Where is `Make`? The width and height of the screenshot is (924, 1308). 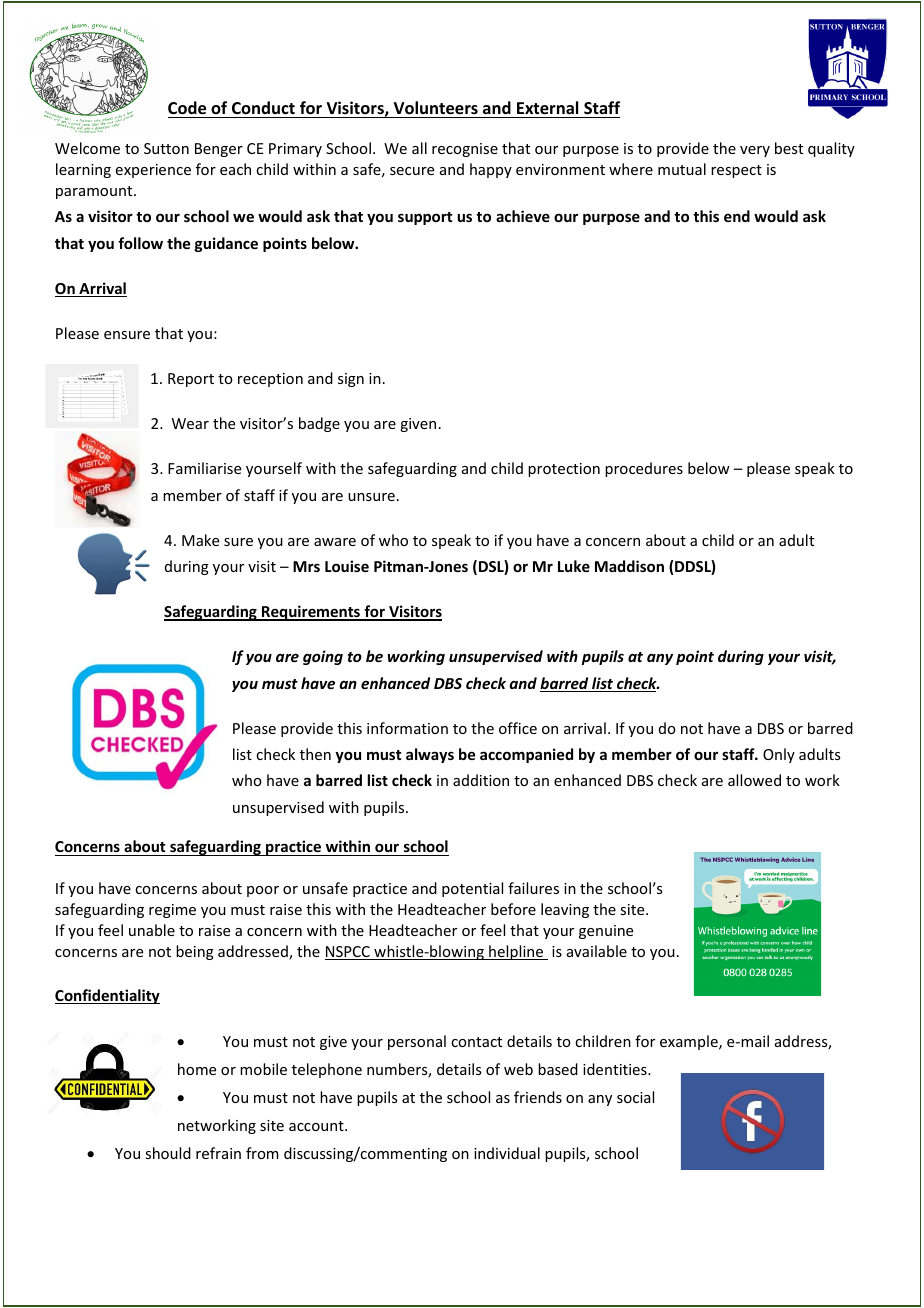
Make is located at coordinates (200, 540).
